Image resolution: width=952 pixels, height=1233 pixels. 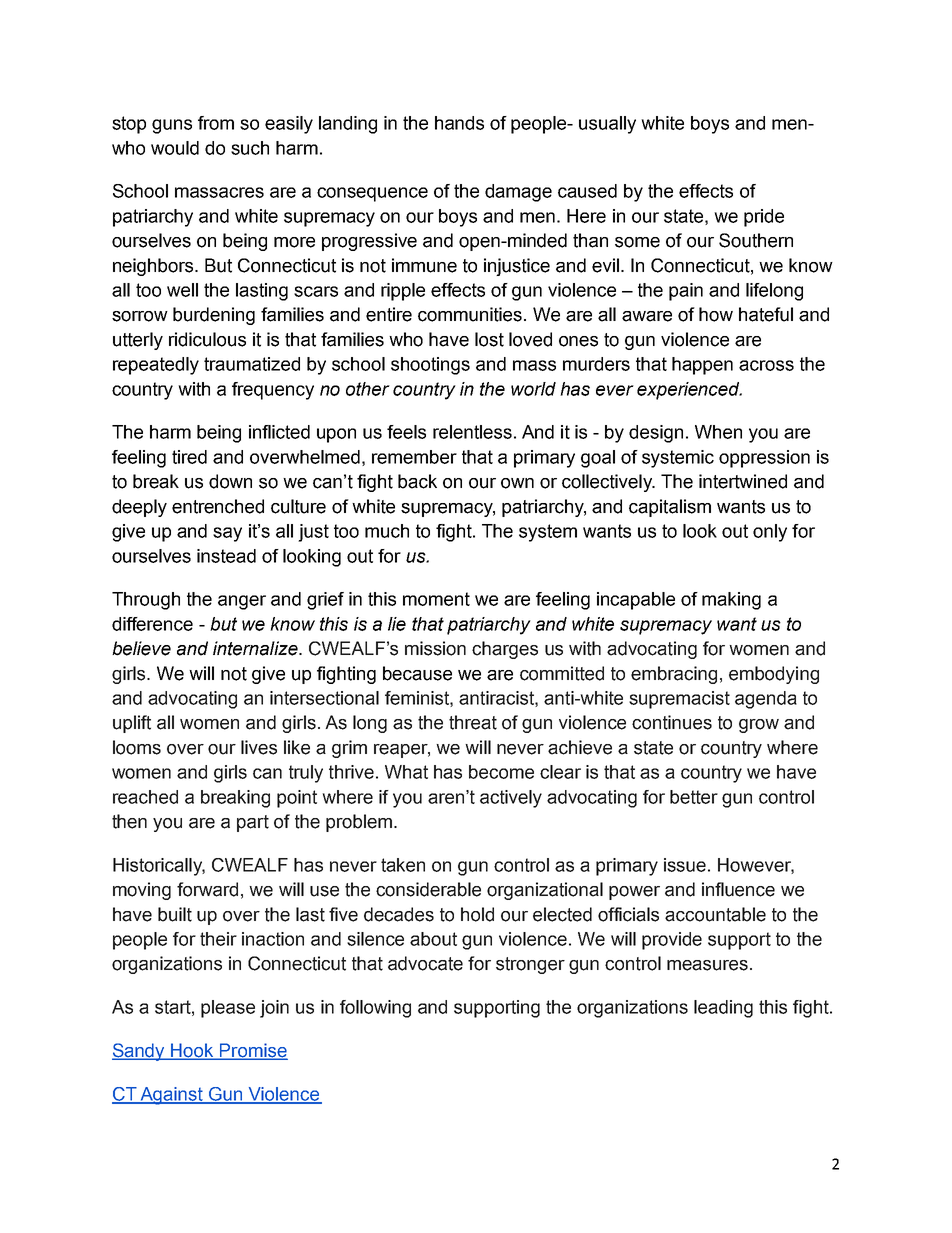 I want to click on anger, so click(x=242, y=602).
